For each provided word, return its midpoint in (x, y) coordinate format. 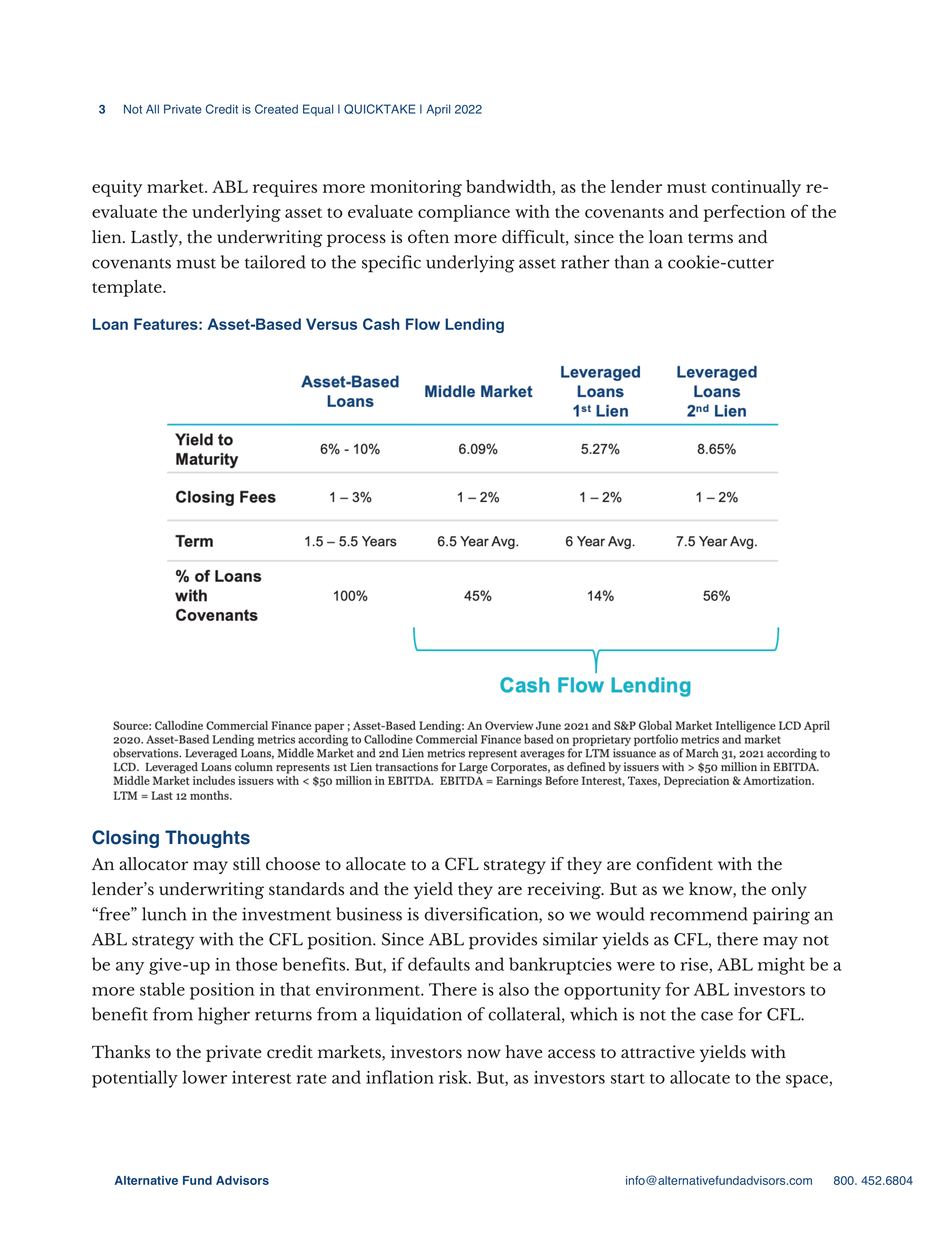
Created (276, 109)
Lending (474, 325)
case (717, 1016)
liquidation (418, 1016)
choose (293, 864)
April (438, 110)
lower (204, 1077)
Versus (331, 324)
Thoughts (207, 839)
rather (585, 262)
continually (756, 188)
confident (675, 864)
